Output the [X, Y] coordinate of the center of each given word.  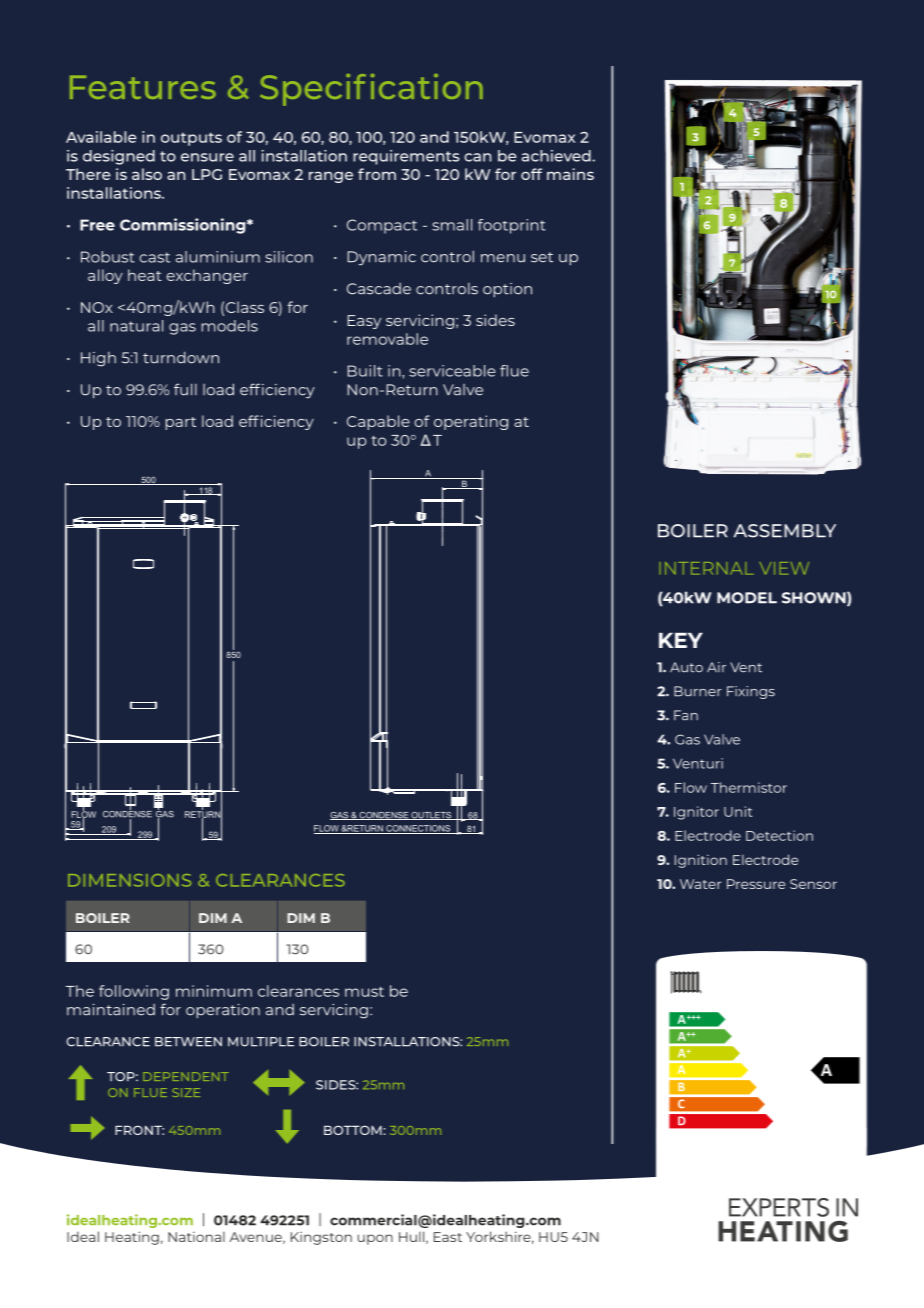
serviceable [452, 371]
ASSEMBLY [785, 531]
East [448, 1237]
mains [570, 174]
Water [700, 884]
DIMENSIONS [129, 880]
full [185, 389]
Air [716, 667]
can [477, 157]
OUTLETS [432, 816]
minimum [214, 991]
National [196, 1236]
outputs [191, 139]
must [364, 992]
